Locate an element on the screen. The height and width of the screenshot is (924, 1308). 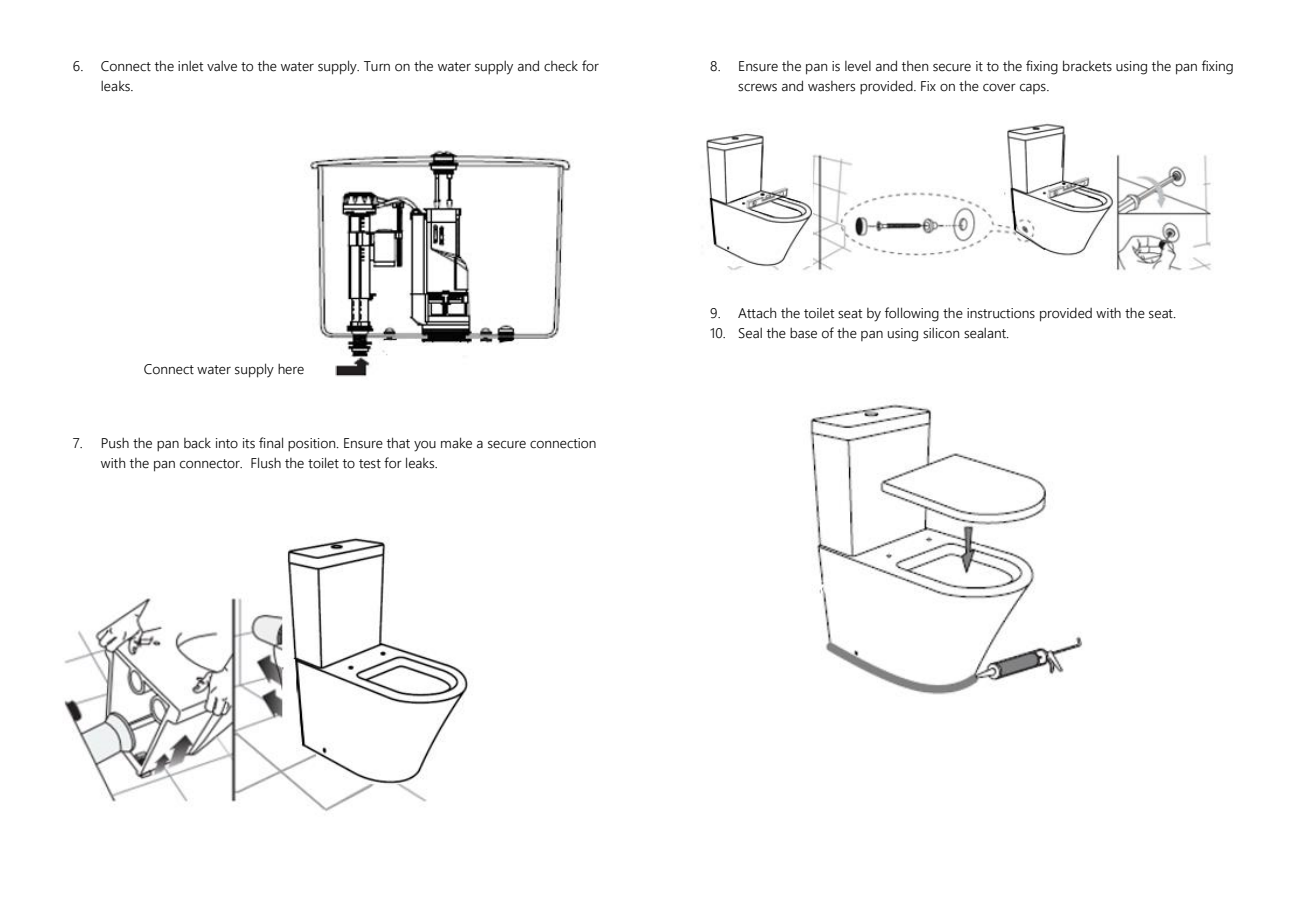
then is located at coordinates (915, 66).
